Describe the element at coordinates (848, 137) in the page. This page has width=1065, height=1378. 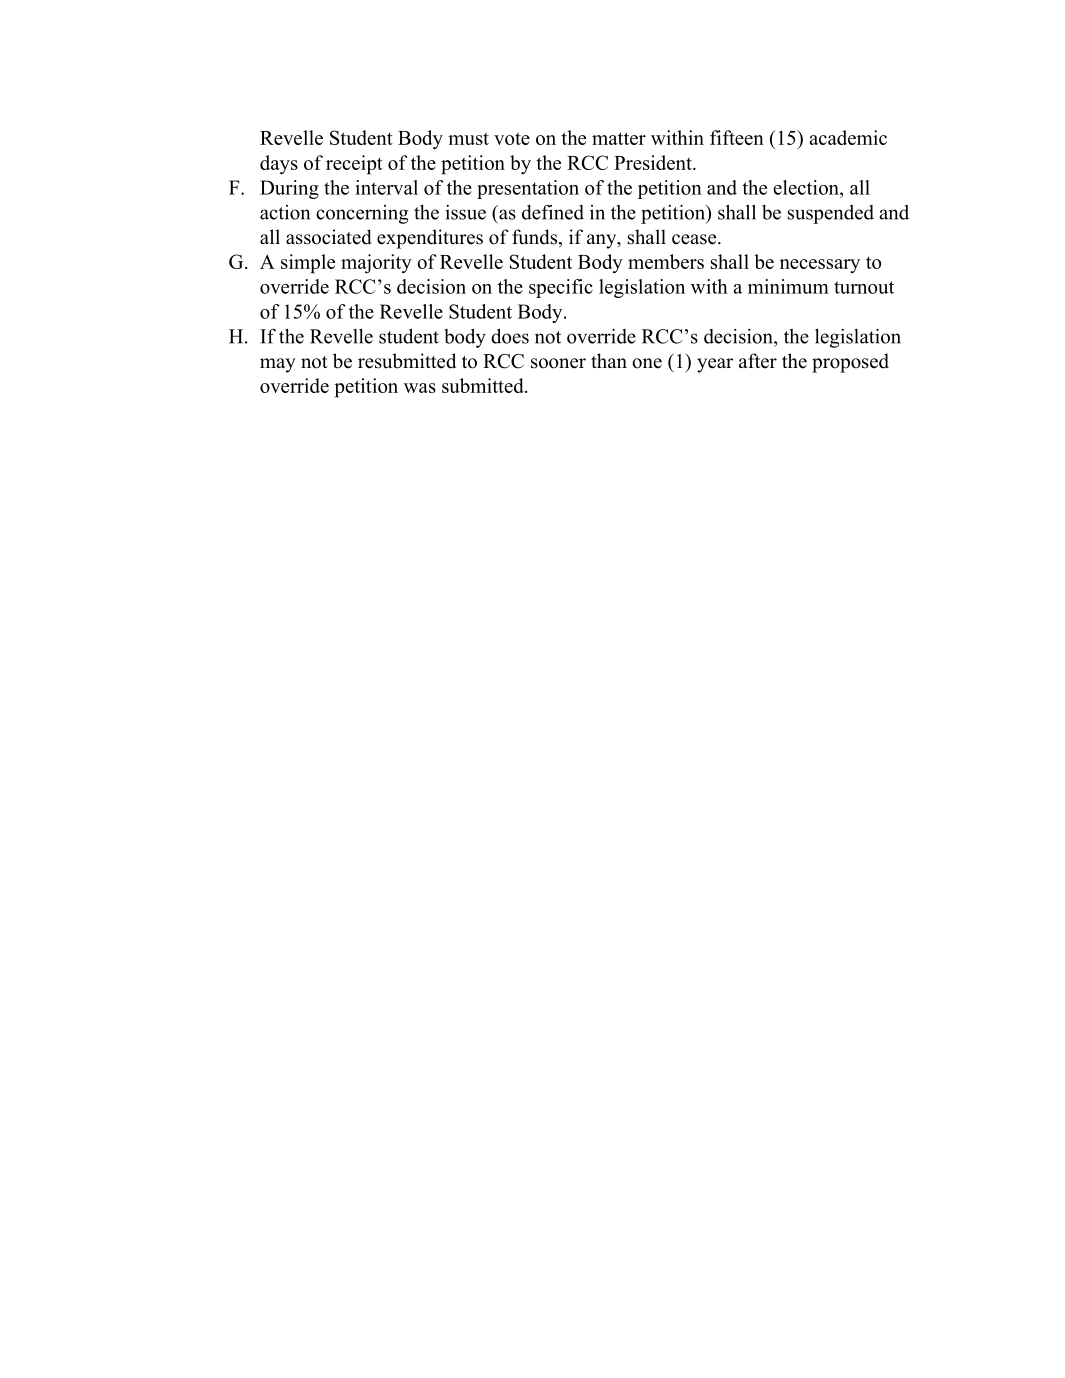
I see `academic` at that location.
